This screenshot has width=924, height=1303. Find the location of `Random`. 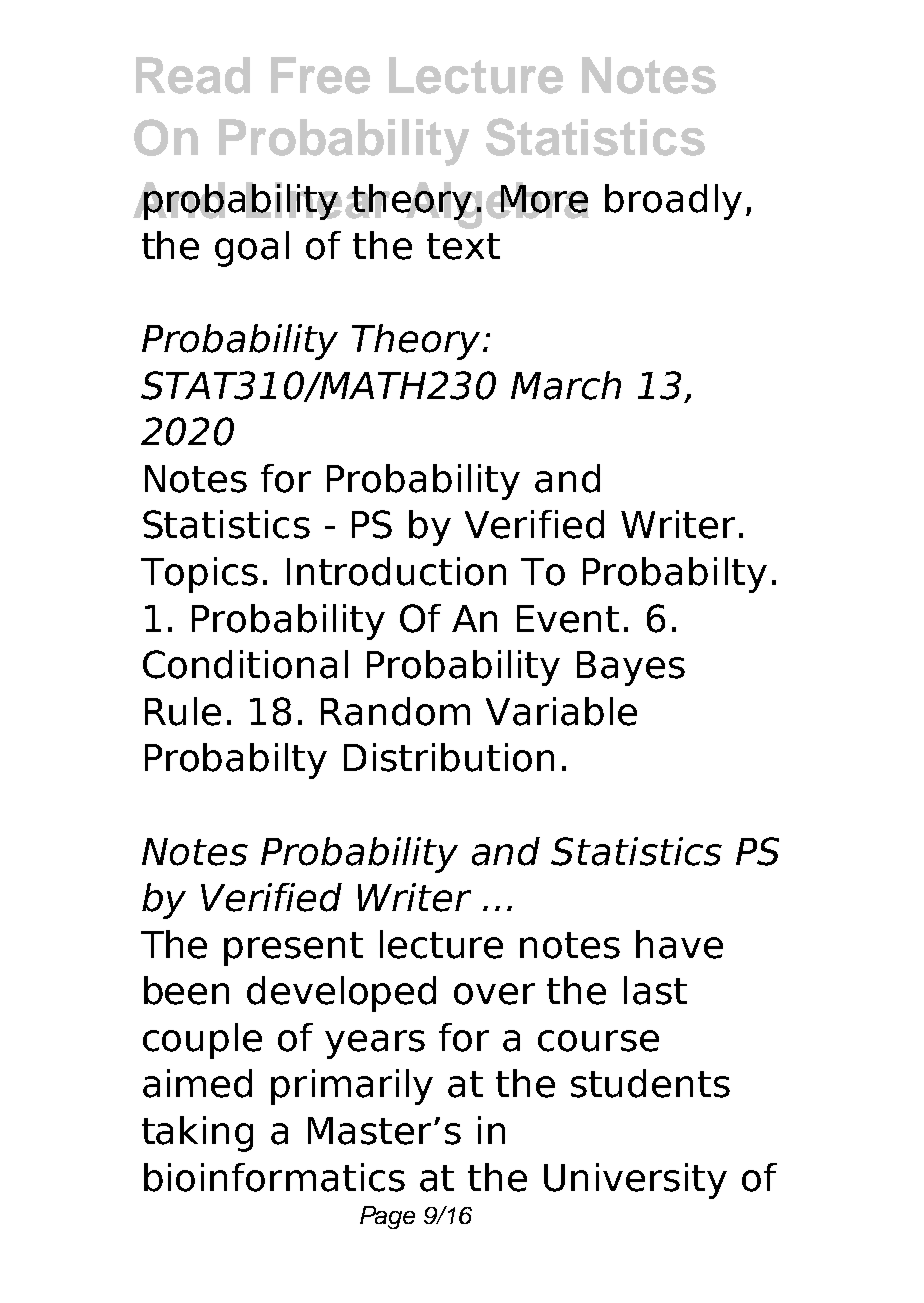

Random is located at coordinates (395, 711).
